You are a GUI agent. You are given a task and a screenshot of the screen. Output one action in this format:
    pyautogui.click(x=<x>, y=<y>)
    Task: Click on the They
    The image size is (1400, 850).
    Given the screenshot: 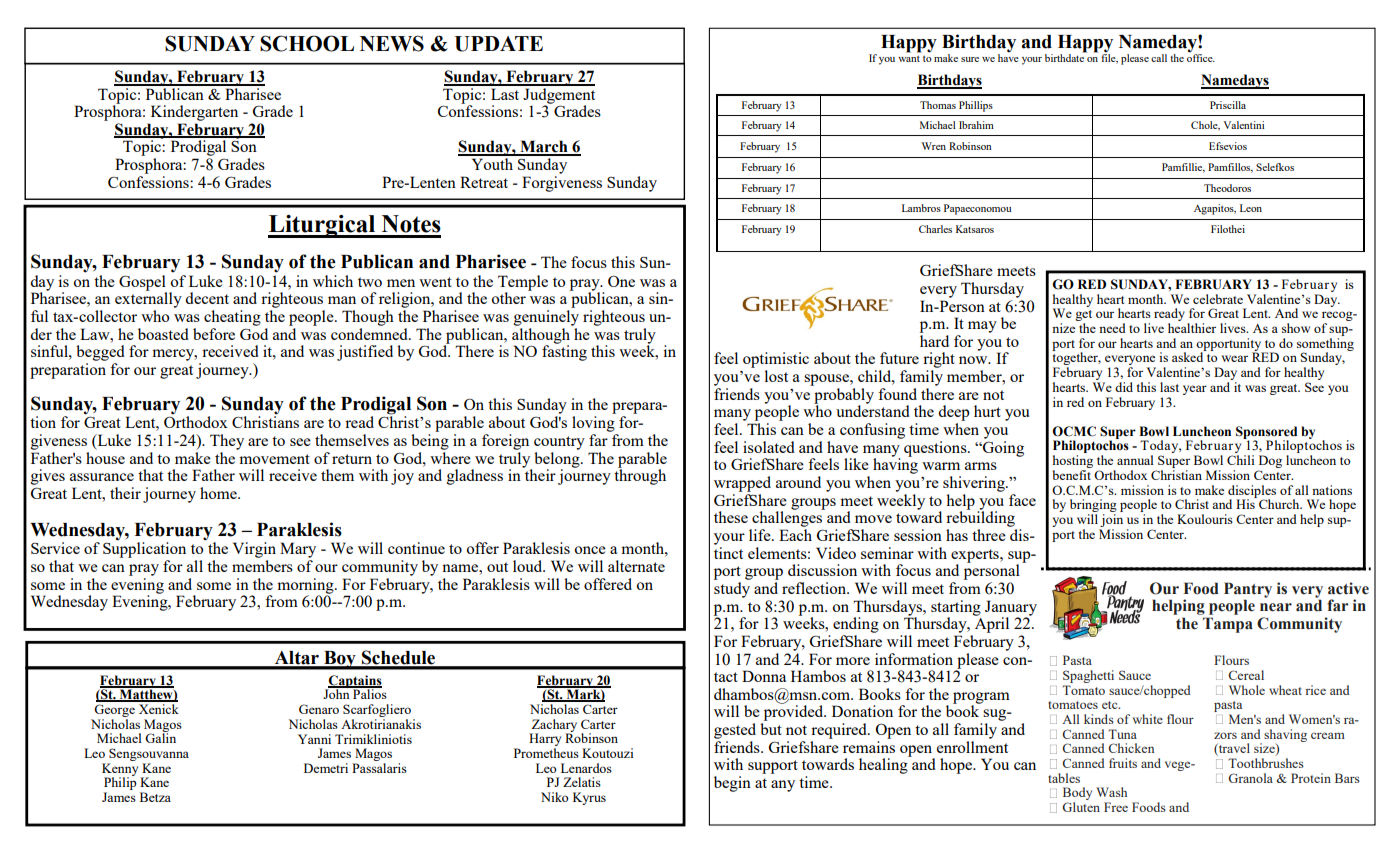 What is the action you would take?
    pyautogui.click(x=227, y=442)
